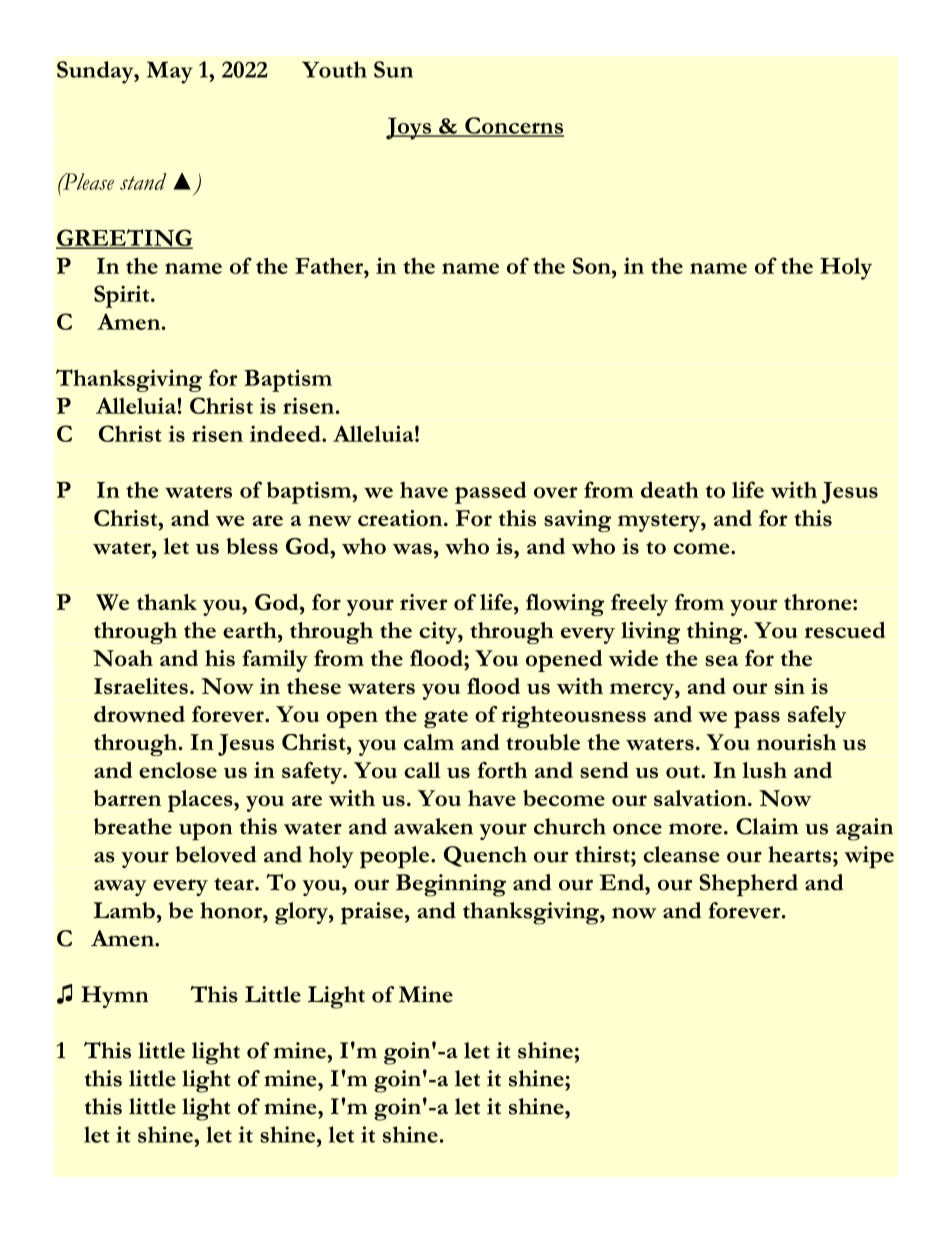 The height and width of the screenshot is (1233, 952). I want to click on praise, so click(372, 913).
